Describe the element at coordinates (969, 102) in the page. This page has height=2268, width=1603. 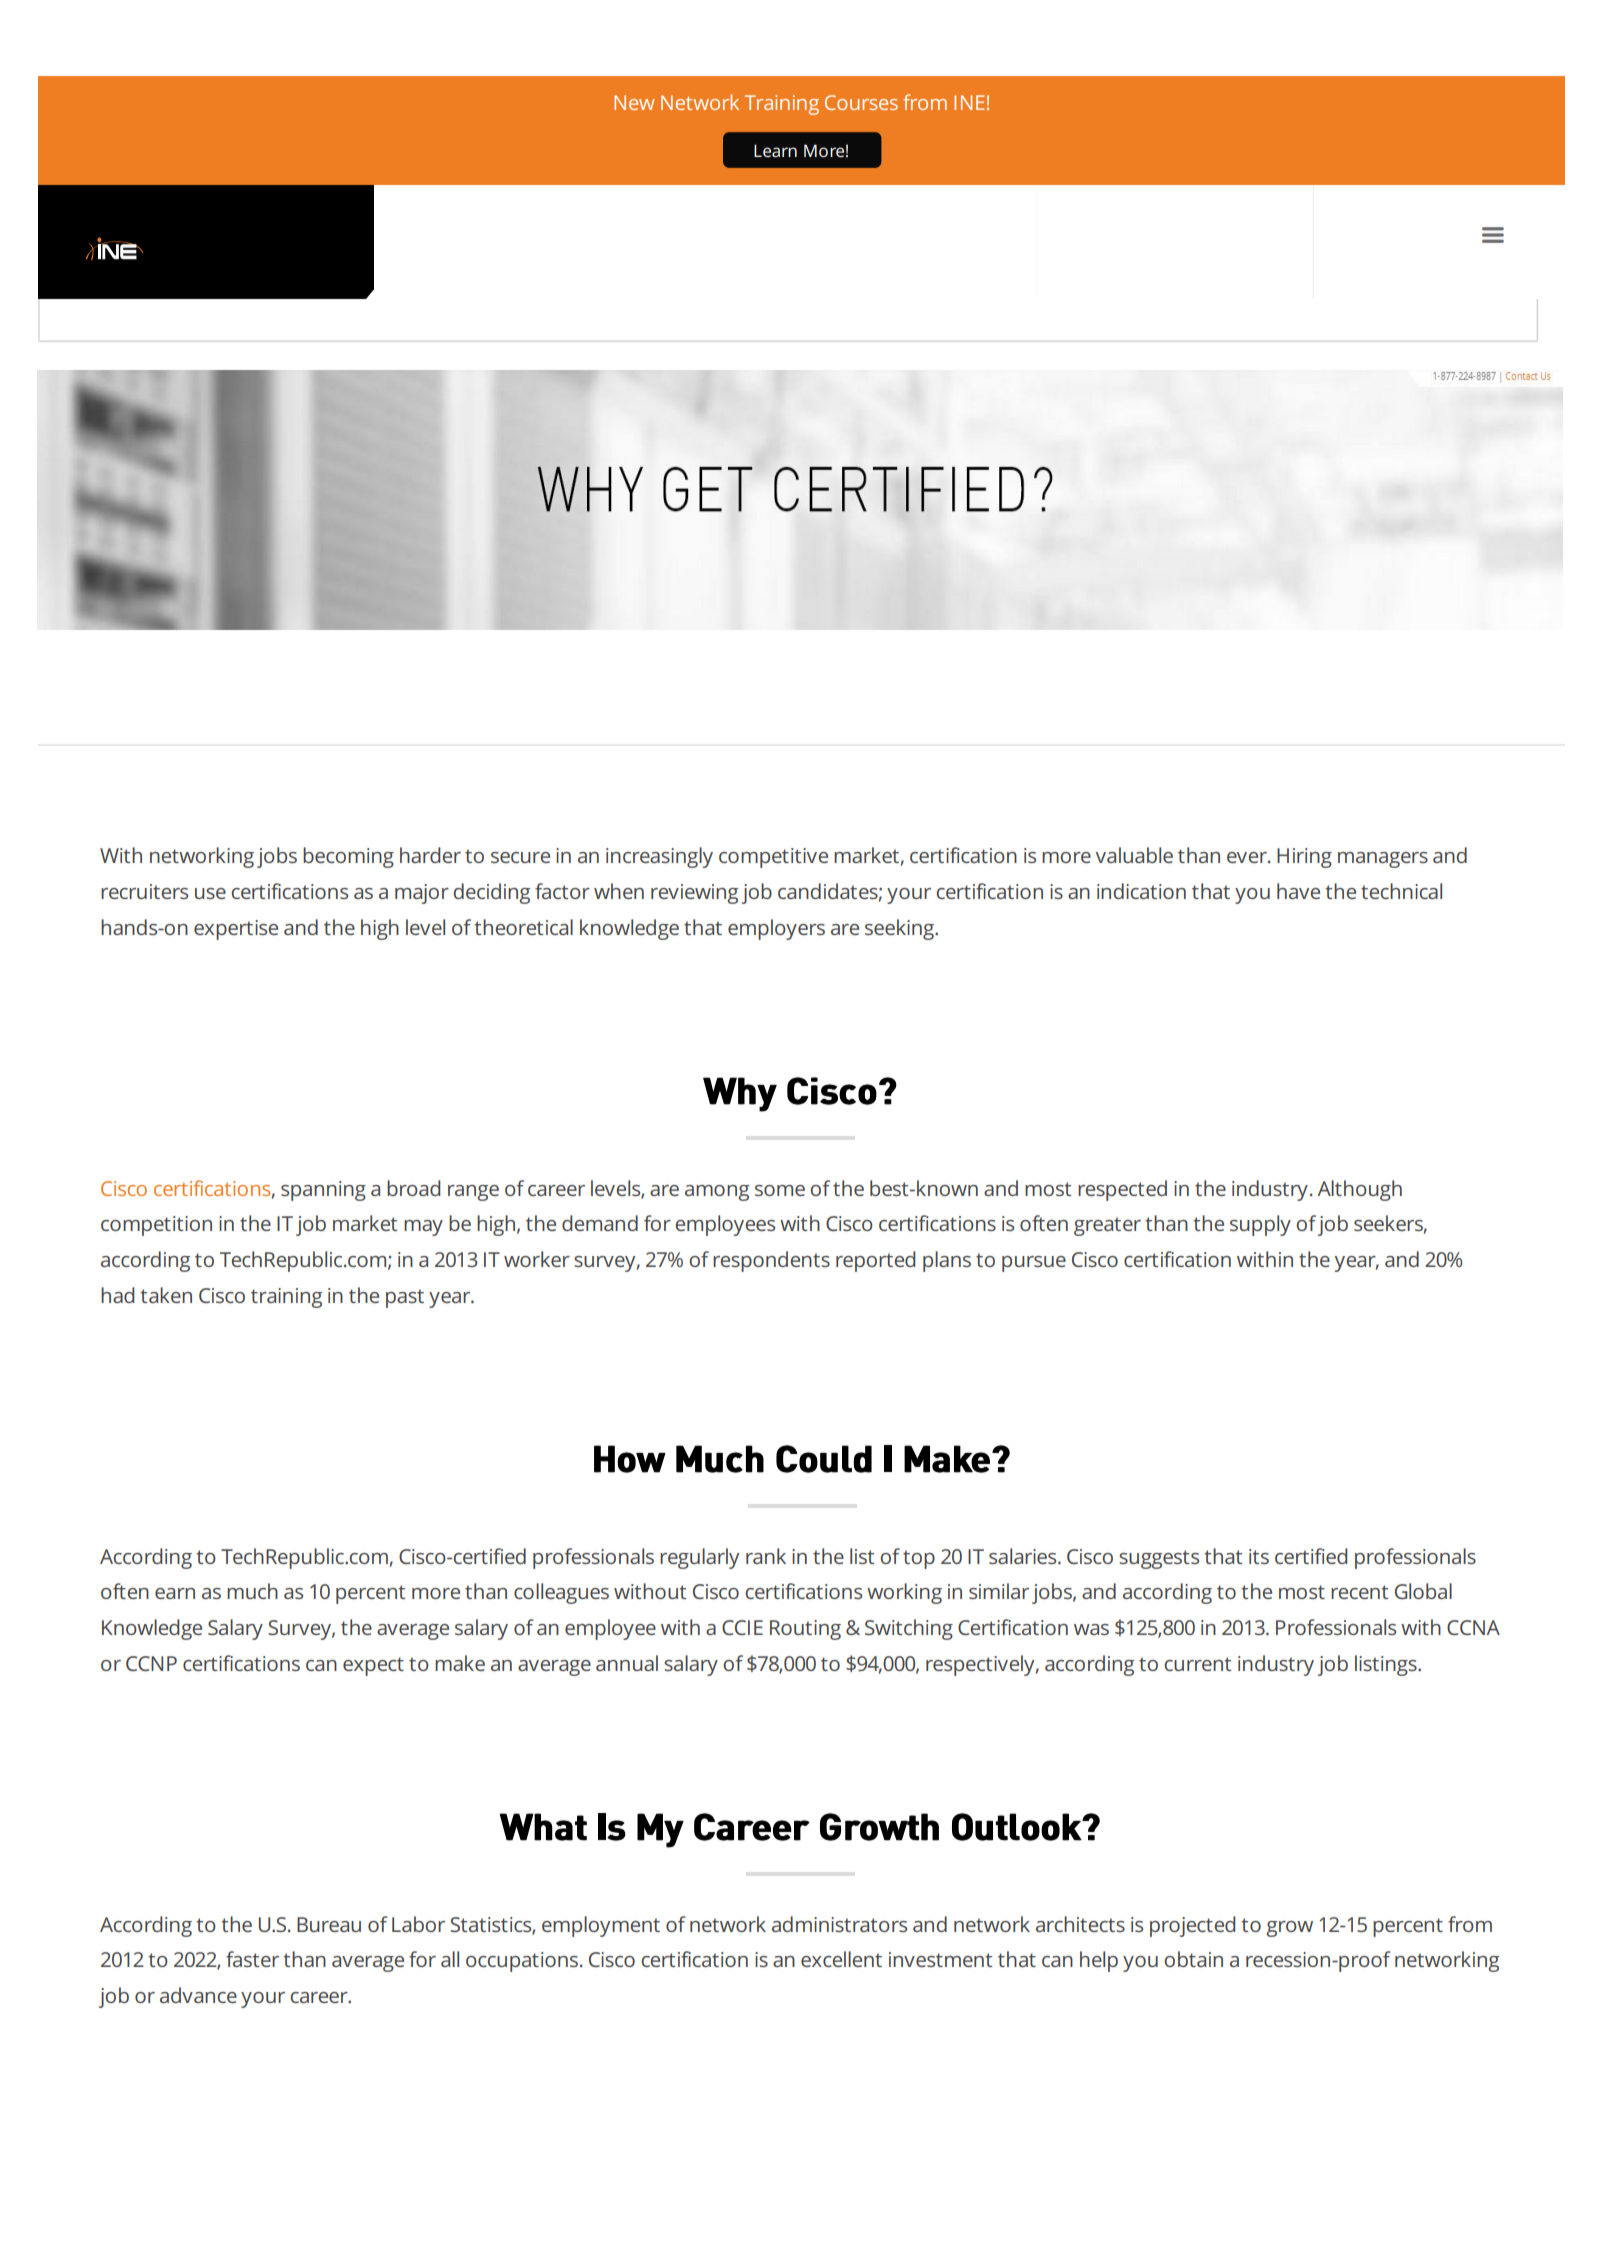
I see `INE` at that location.
